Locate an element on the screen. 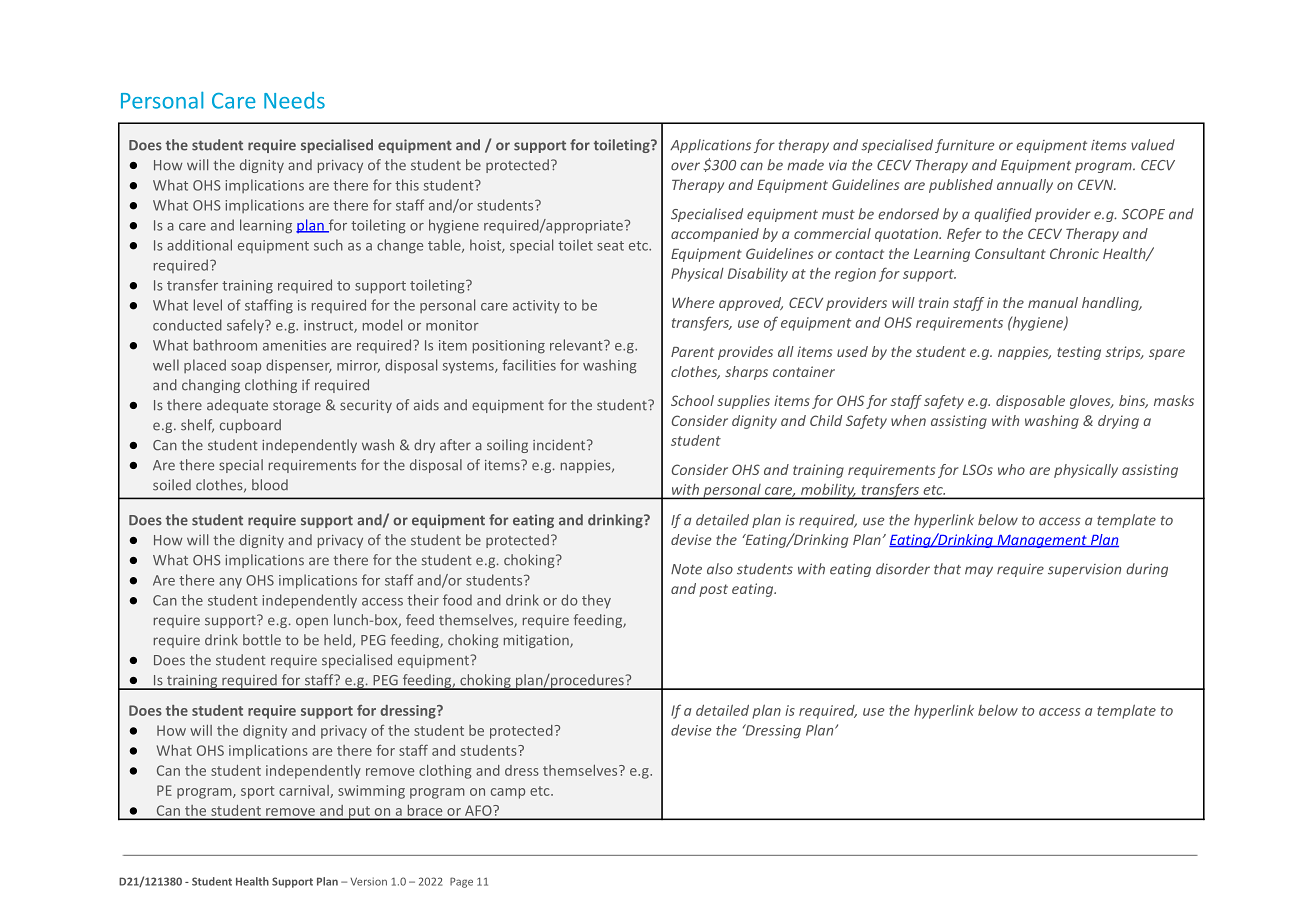 The image size is (1307, 924). Needs is located at coordinates (294, 100).
